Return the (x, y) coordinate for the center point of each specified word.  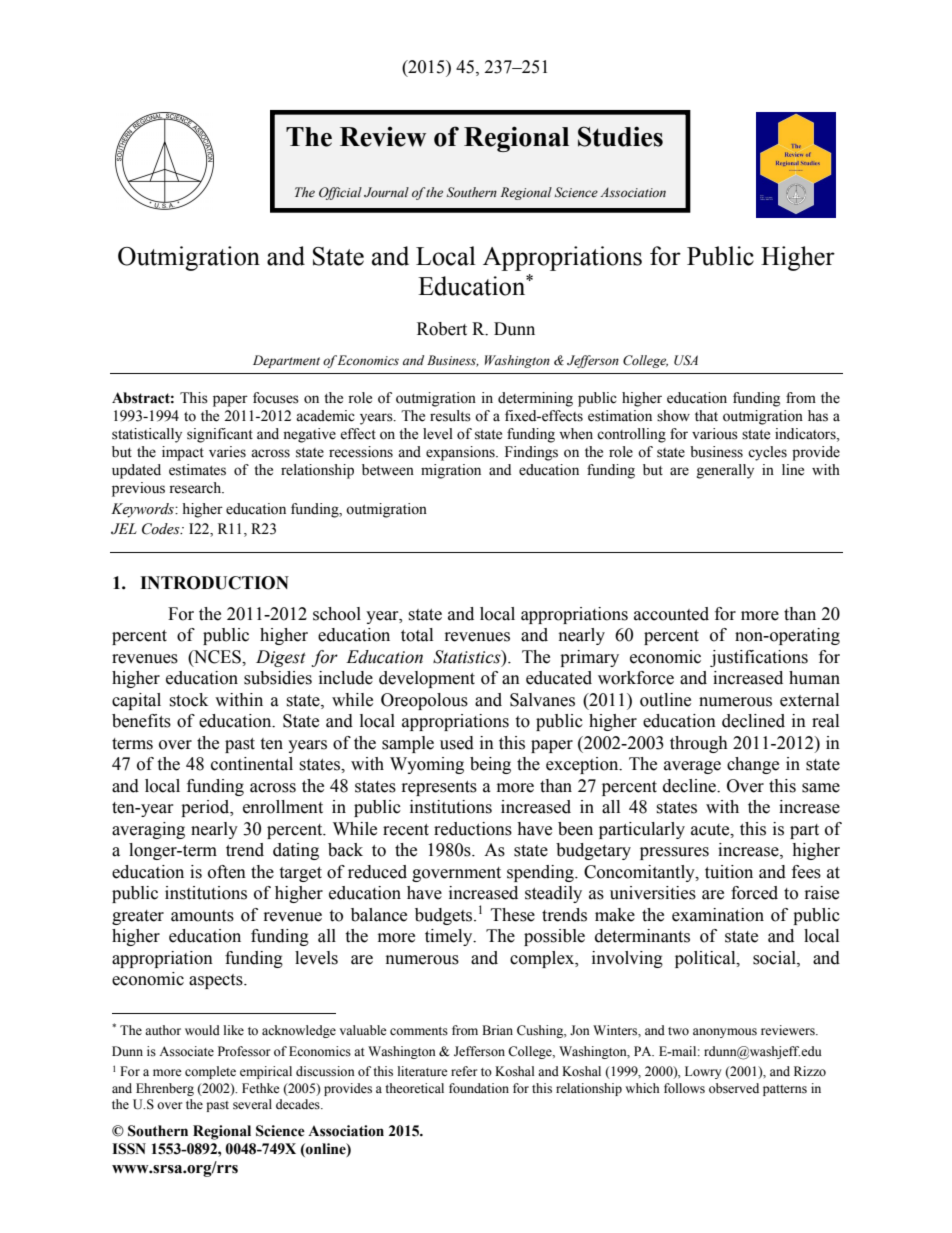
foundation (479, 1088)
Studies (620, 136)
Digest (281, 658)
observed (734, 1088)
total (417, 635)
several (252, 1104)
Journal (386, 192)
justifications (759, 658)
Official (340, 193)
